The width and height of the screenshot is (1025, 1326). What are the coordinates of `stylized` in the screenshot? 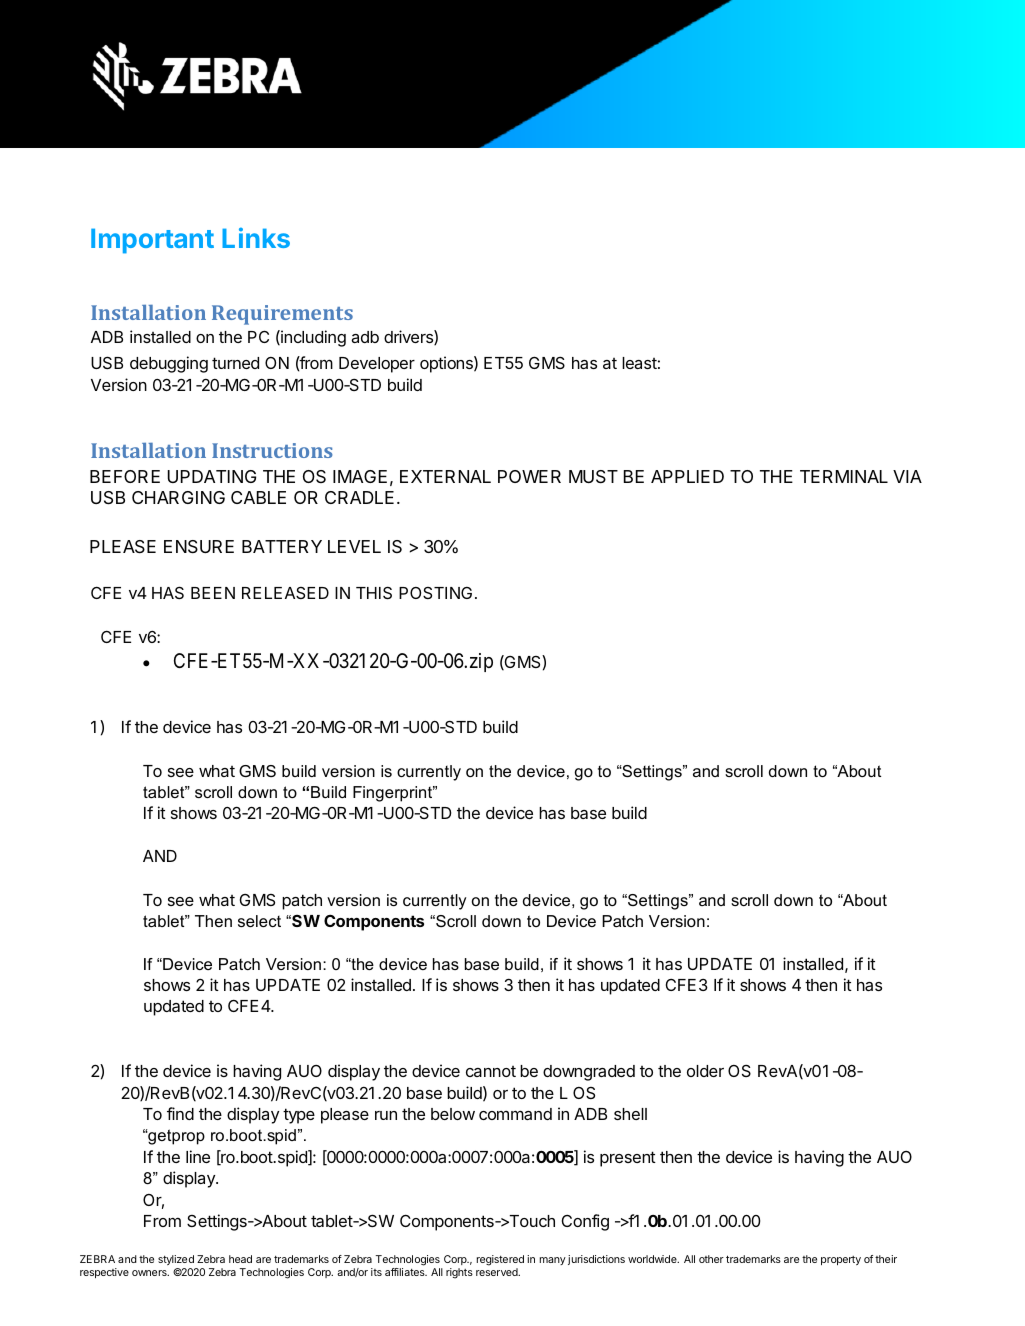 It's located at (176, 1260).
